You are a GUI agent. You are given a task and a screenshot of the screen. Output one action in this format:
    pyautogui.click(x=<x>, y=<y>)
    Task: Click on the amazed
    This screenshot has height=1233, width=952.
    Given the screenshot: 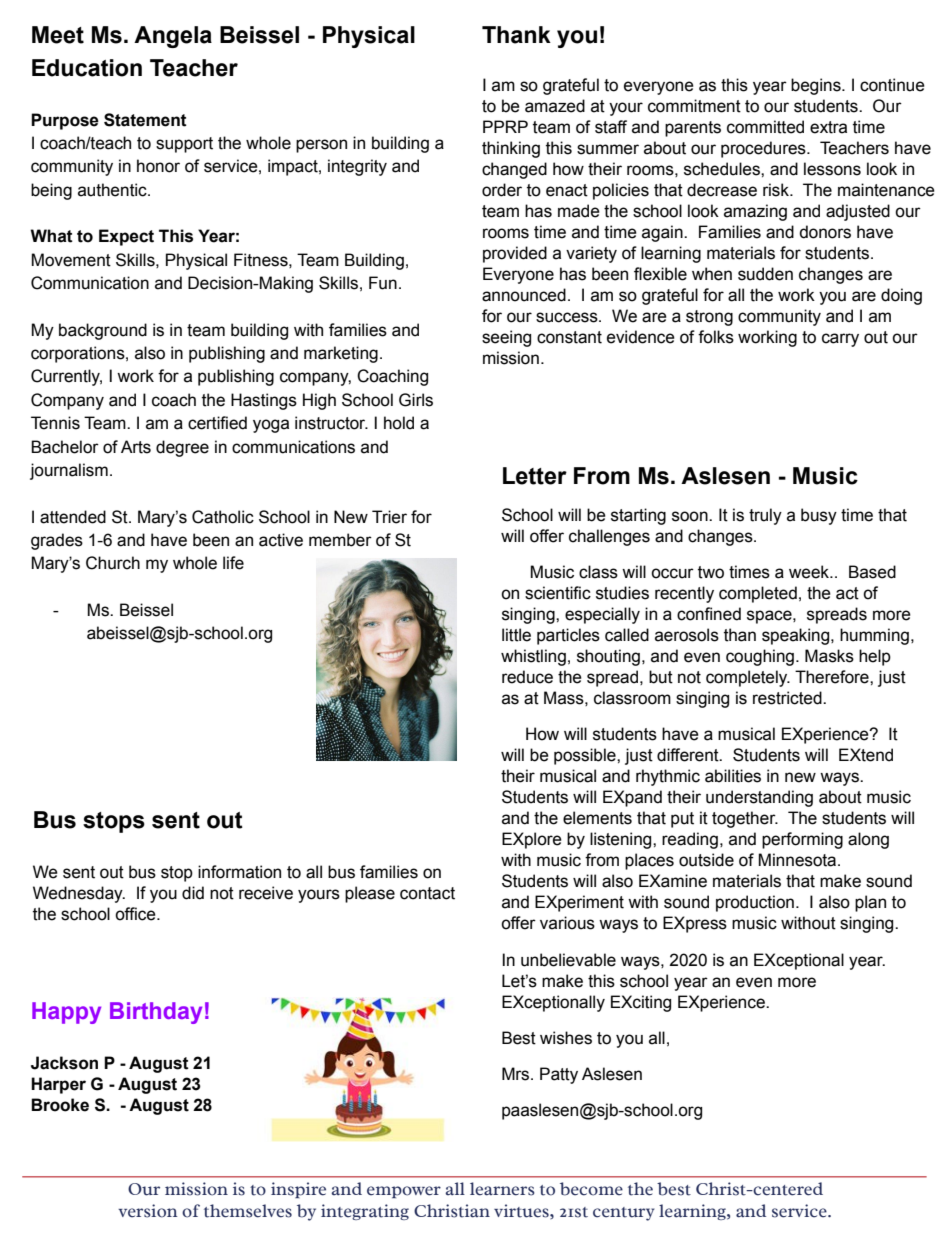 What is the action you would take?
    pyautogui.click(x=555, y=106)
